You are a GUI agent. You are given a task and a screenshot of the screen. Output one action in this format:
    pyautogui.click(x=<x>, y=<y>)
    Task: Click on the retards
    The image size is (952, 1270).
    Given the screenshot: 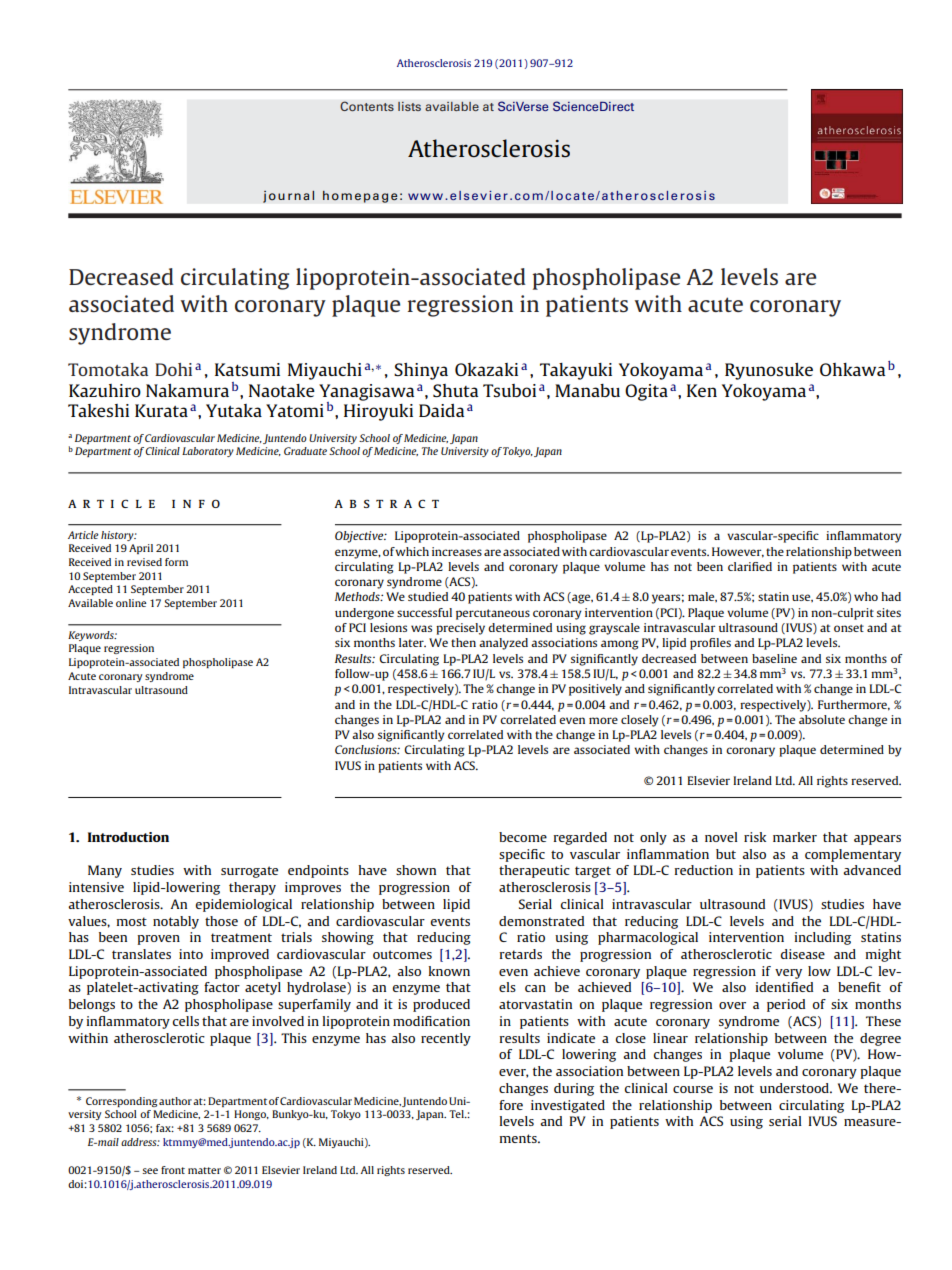 What is the action you would take?
    pyautogui.click(x=521, y=954)
